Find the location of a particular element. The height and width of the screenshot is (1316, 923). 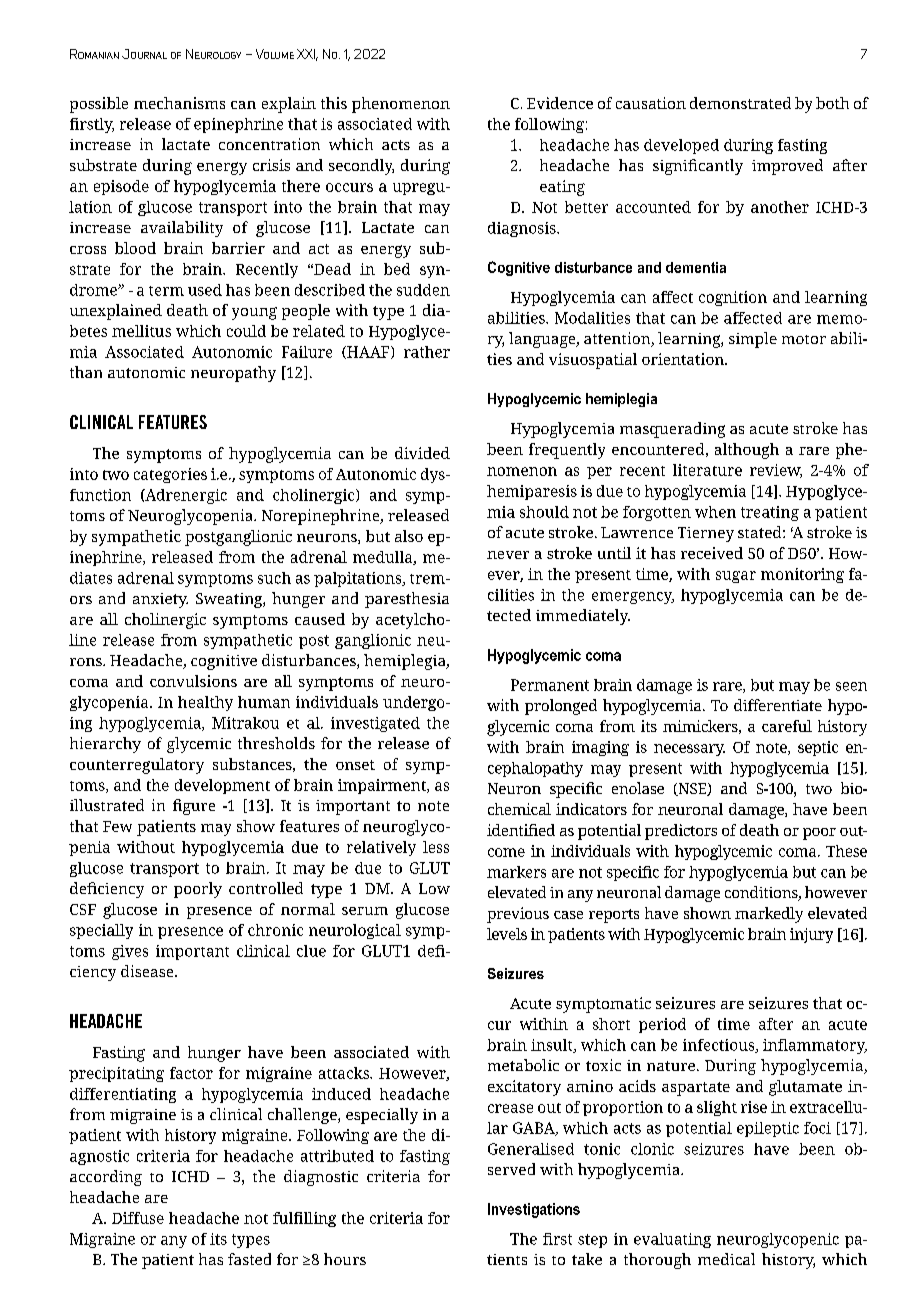

Diffuse is located at coordinates (138, 1218).
